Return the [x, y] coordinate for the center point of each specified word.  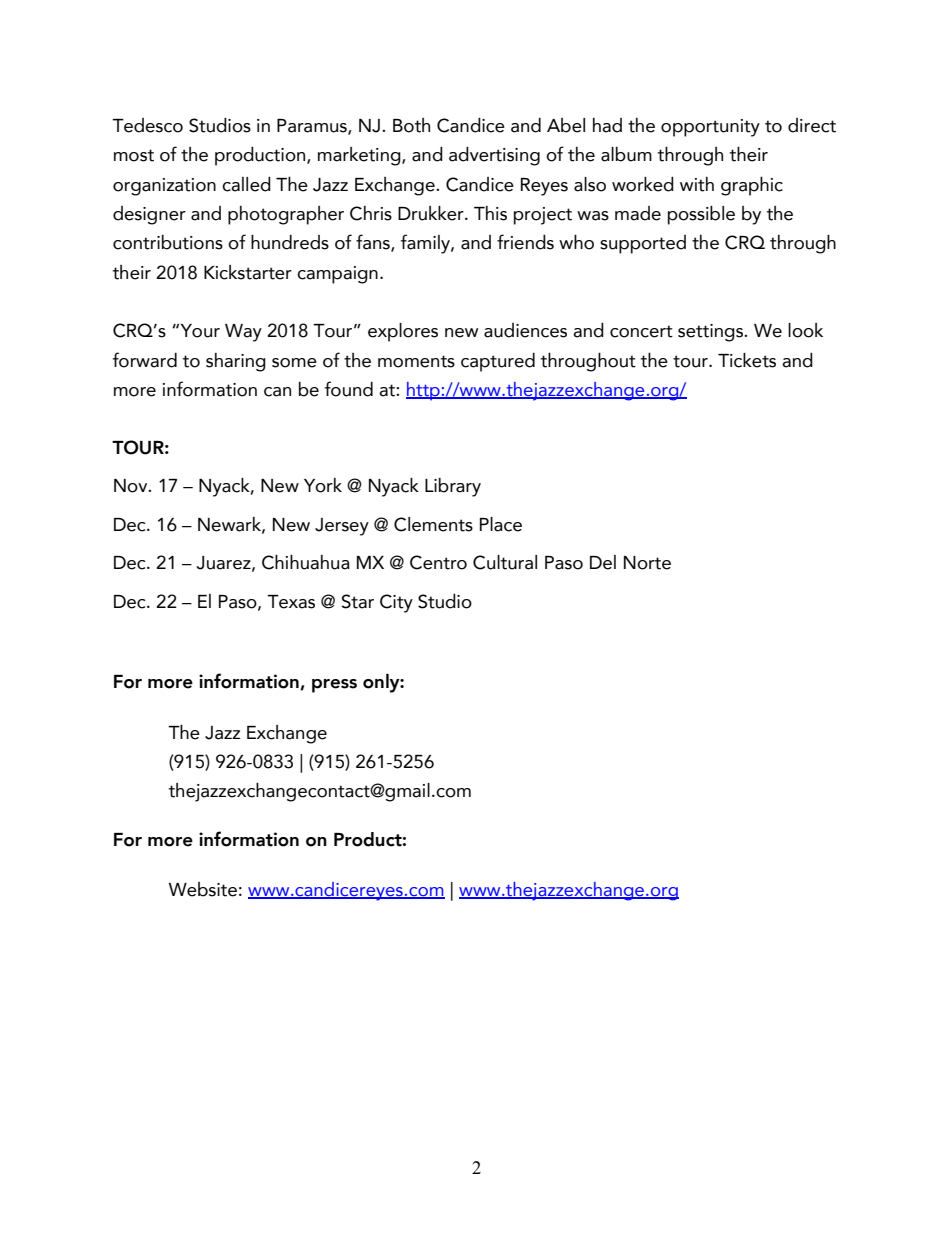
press [334, 686]
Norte [647, 563]
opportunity [710, 128]
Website [203, 889]
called [246, 184]
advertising [494, 156]
